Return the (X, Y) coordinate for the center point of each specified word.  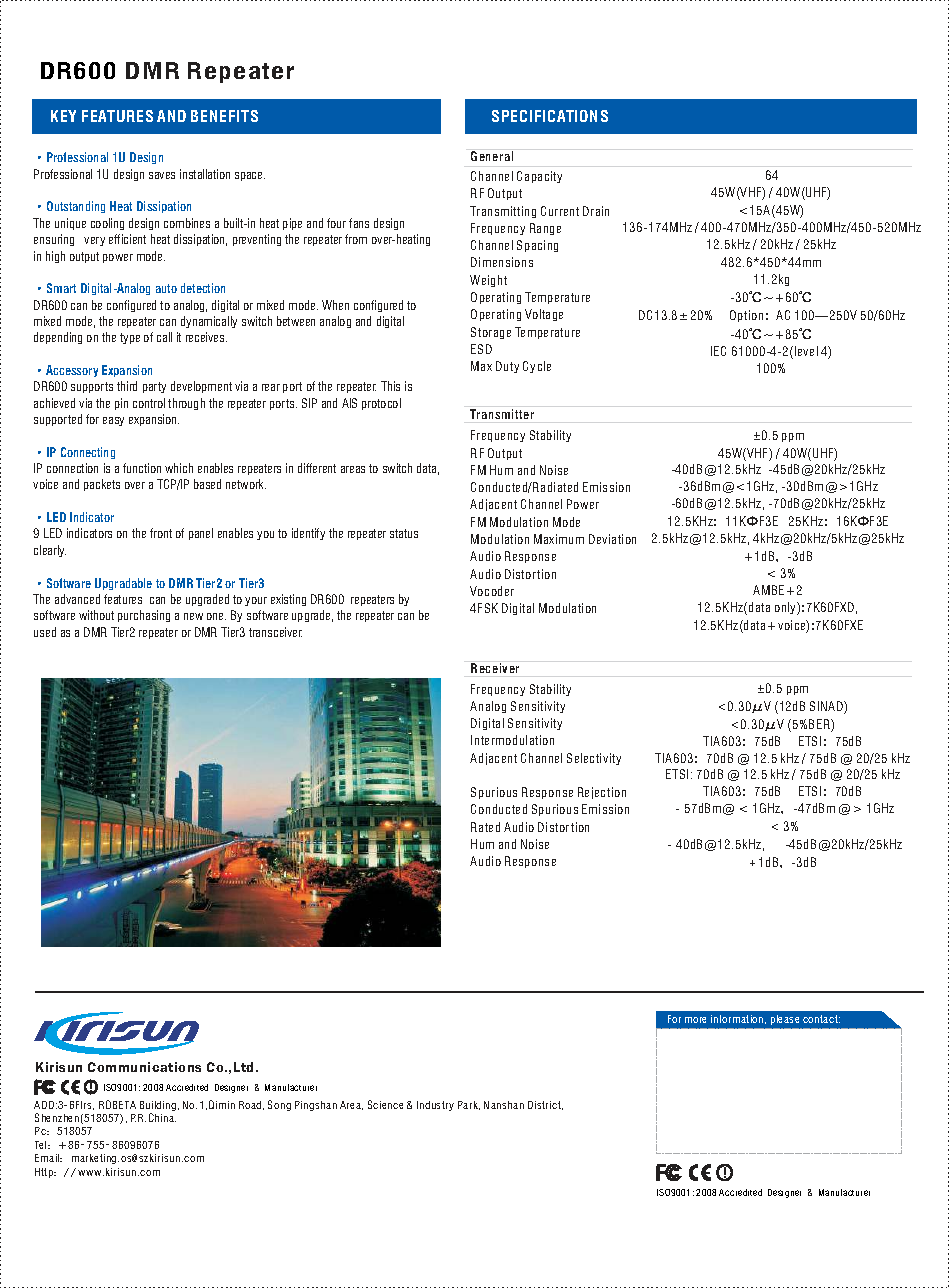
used (45, 632)
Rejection (602, 793)
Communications (144, 1067)
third (127, 386)
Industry (435, 1106)
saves (162, 175)
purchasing (144, 616)
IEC (718, 351)
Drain (596, 211)
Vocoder (492, 591)
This (390, 386)
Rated (485, 827)
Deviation (612, 539)
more (695, 1020)
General (492, 156)
